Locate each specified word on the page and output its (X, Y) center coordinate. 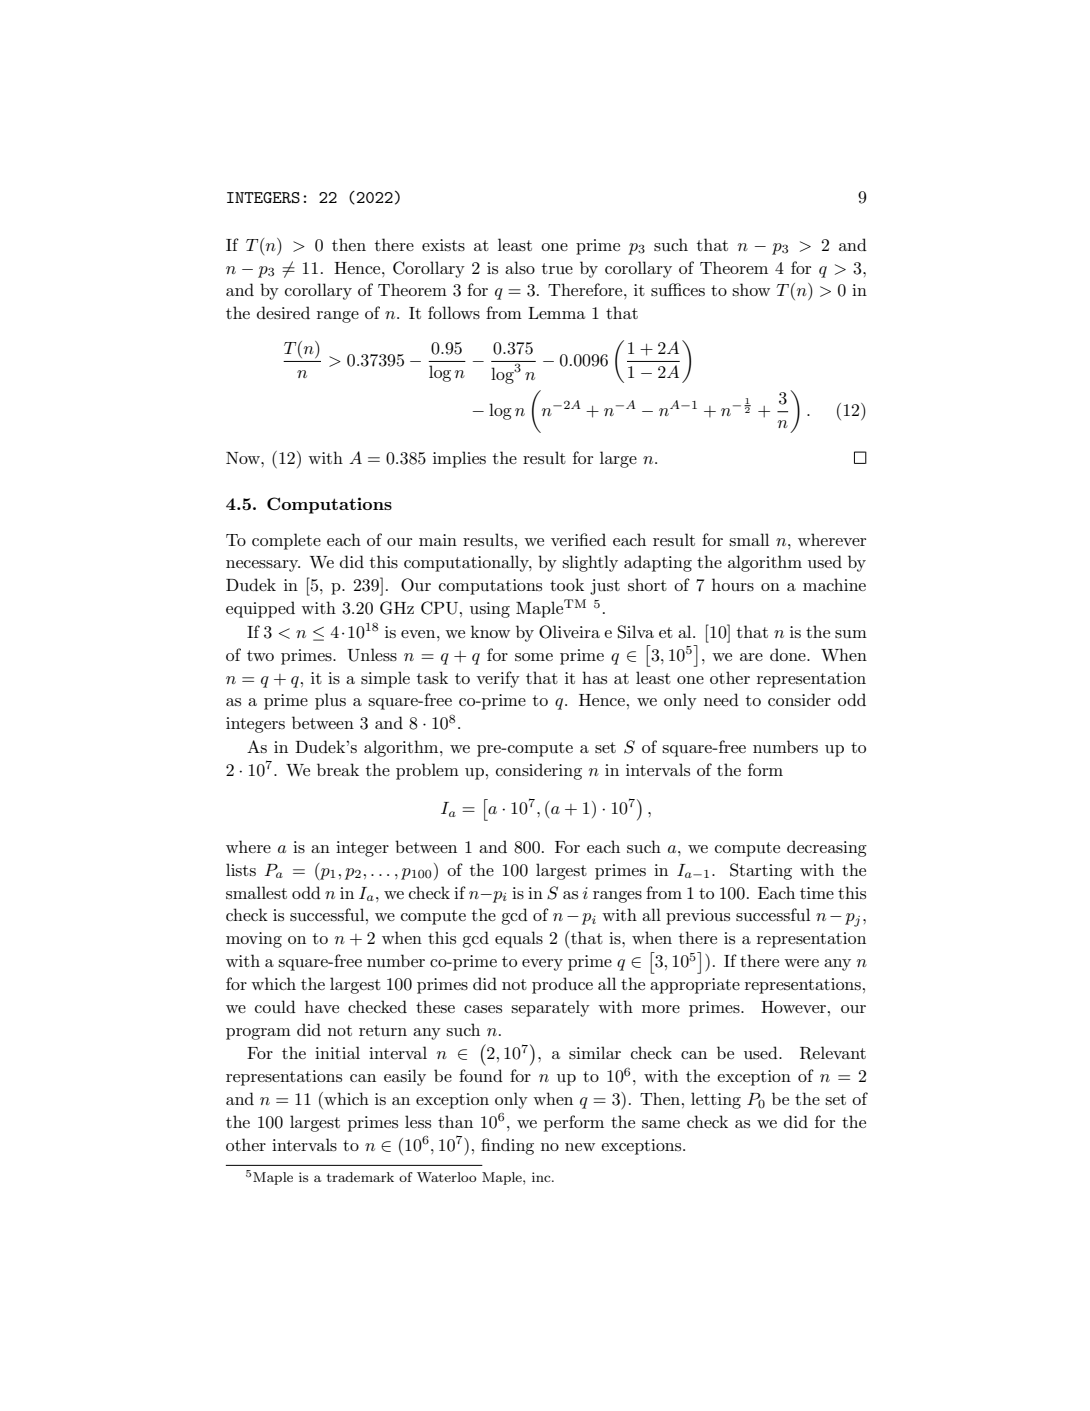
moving (254, 940)
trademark (360, 1177)
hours (733, 584)
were (801, 963)
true (557, 268)
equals (519, 939)
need (721, 699)
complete (286, 541)
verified (578, 539)
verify (498, 679)
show (751, 289)
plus (330, 701)
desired (283, 312)
